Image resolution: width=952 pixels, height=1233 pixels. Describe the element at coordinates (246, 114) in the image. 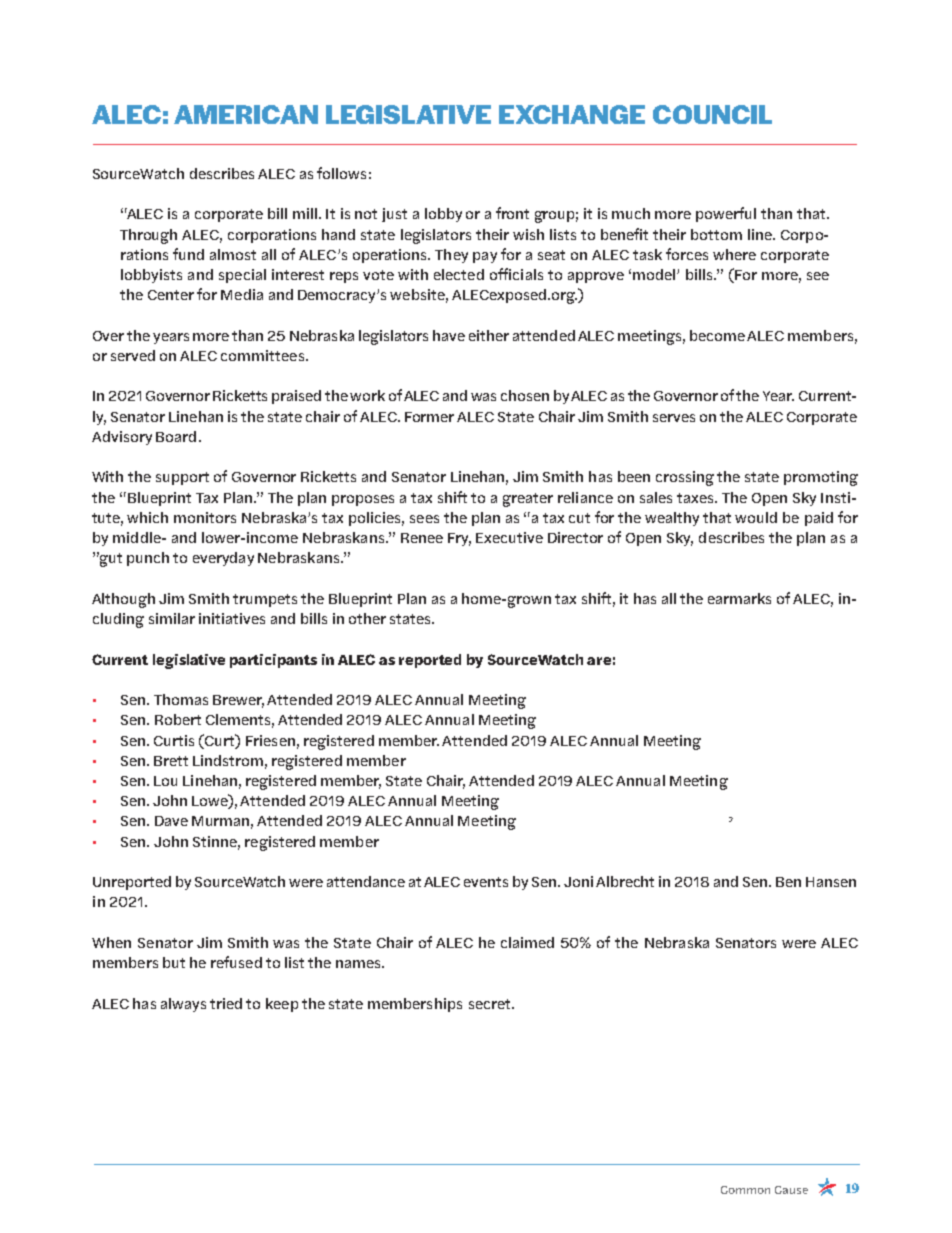

I see `AMERICAN` at that location.
